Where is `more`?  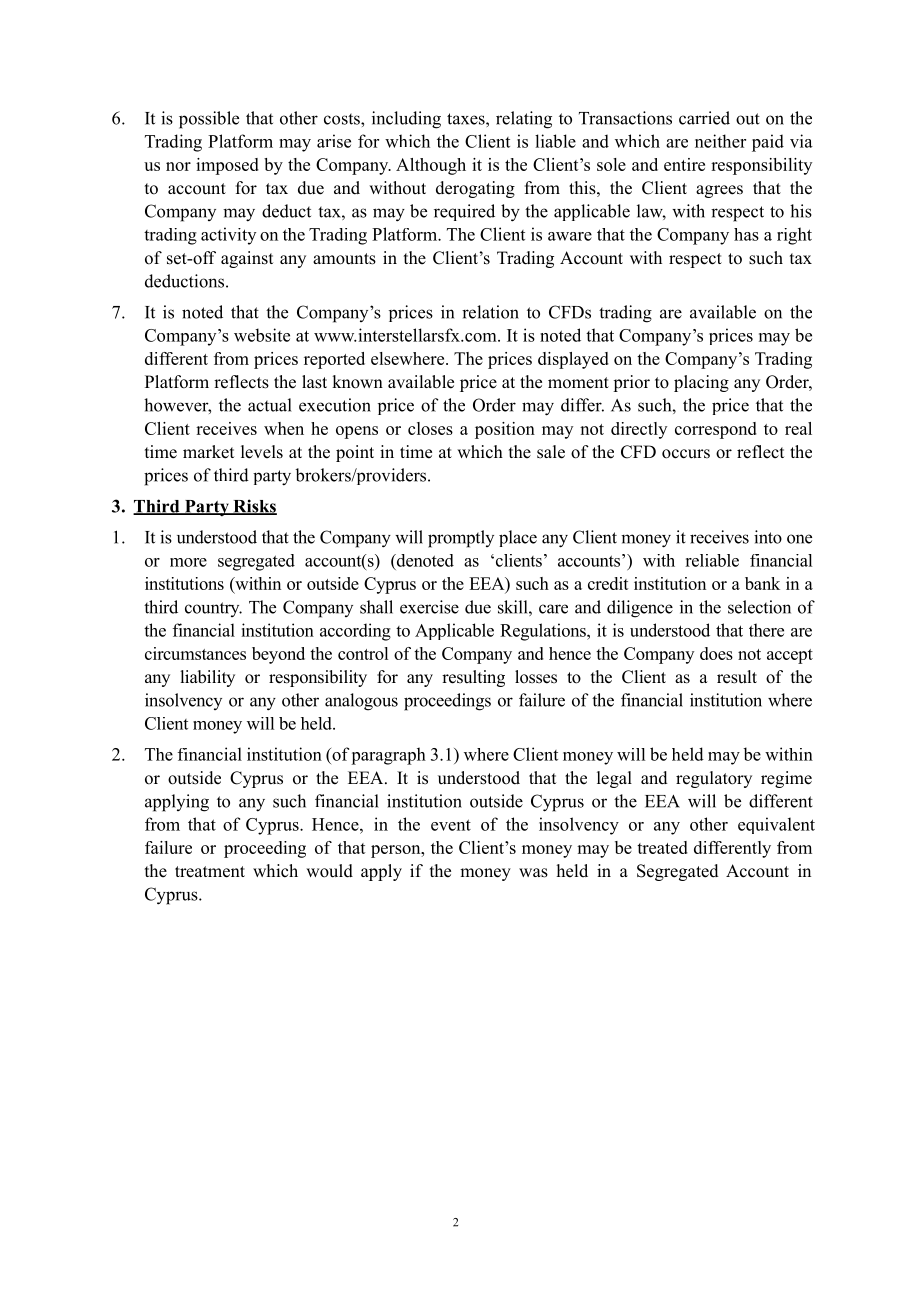
more is located at coordinates (188, 562).
